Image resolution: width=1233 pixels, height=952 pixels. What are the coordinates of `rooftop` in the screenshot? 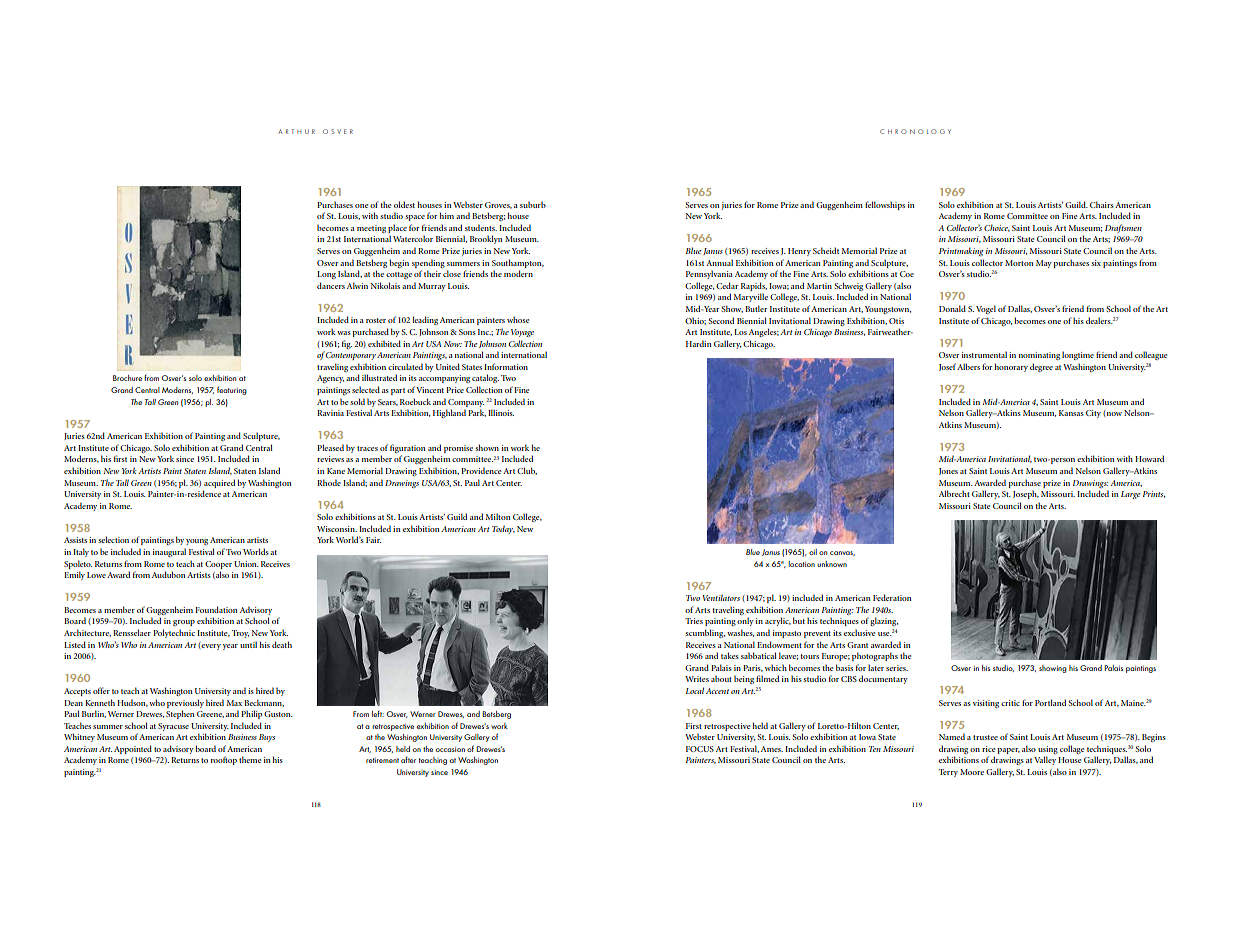 It's located at (224, 760).
